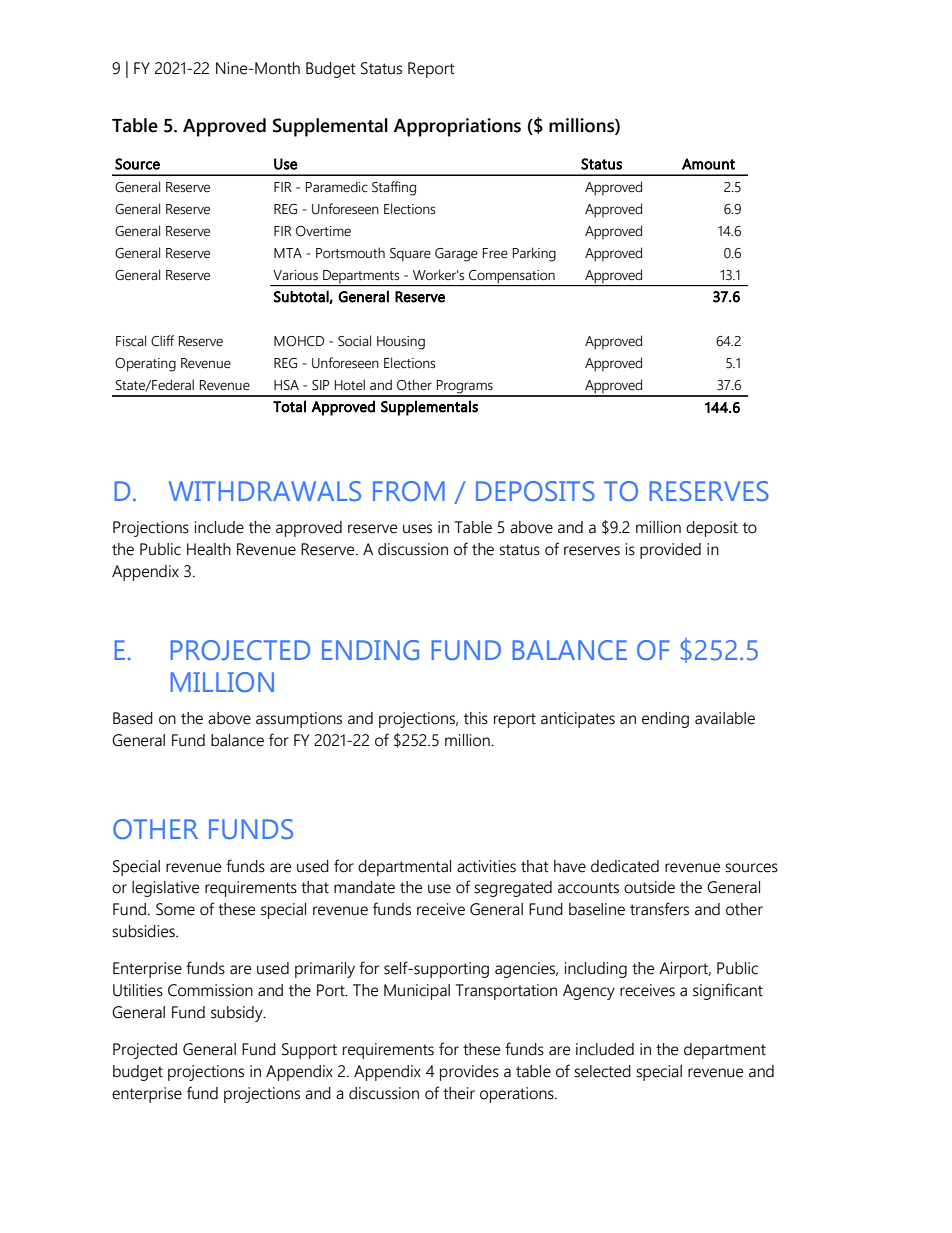  I want to click on Operating, so click(145, 365).
